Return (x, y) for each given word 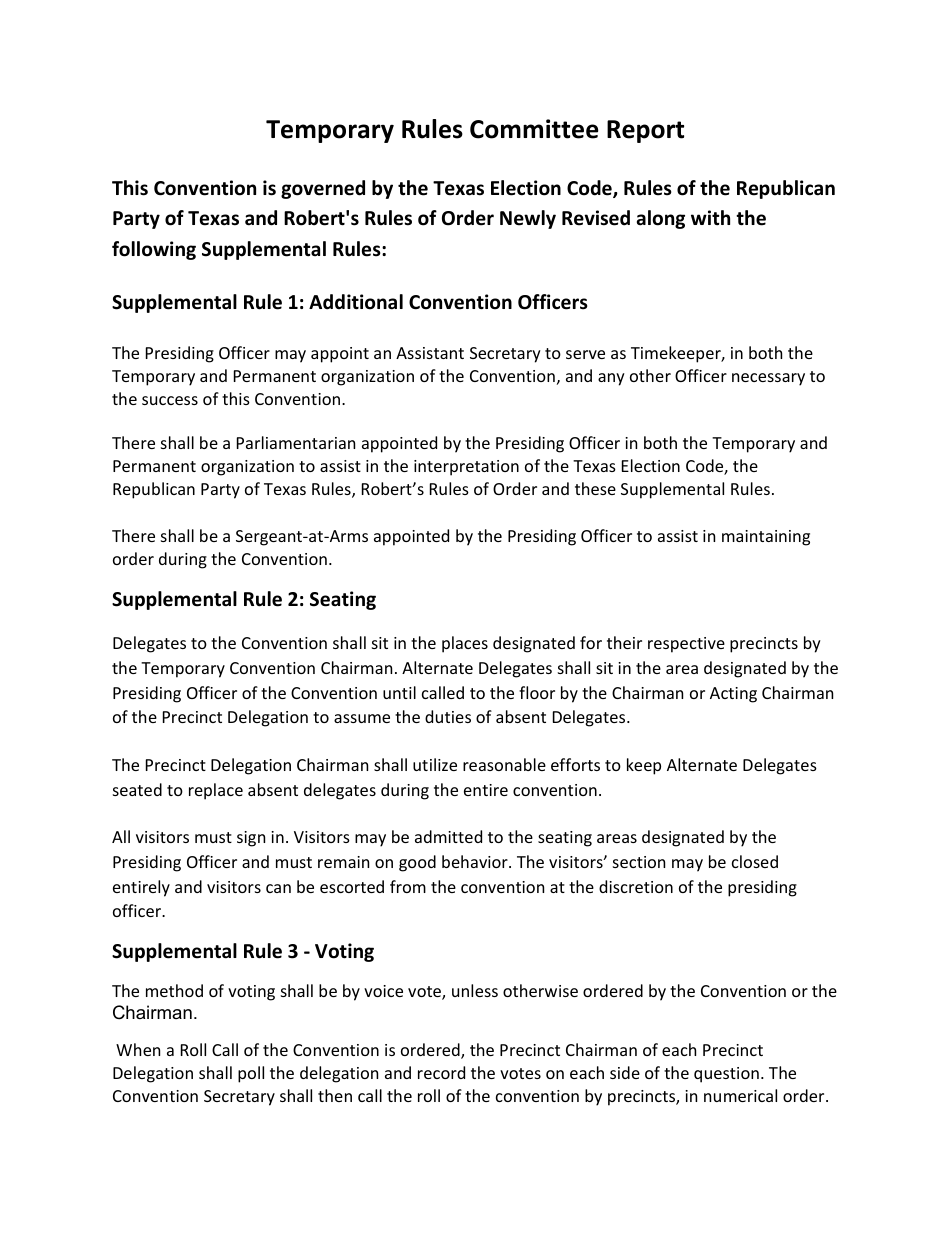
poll (251, 1074)
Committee (534, 129)
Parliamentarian (296, 442)
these (595, 488)
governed (323, 189)
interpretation (466, 468)
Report (645, 131)
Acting (733, 695)
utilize (435, 764)
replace (216, 791)
